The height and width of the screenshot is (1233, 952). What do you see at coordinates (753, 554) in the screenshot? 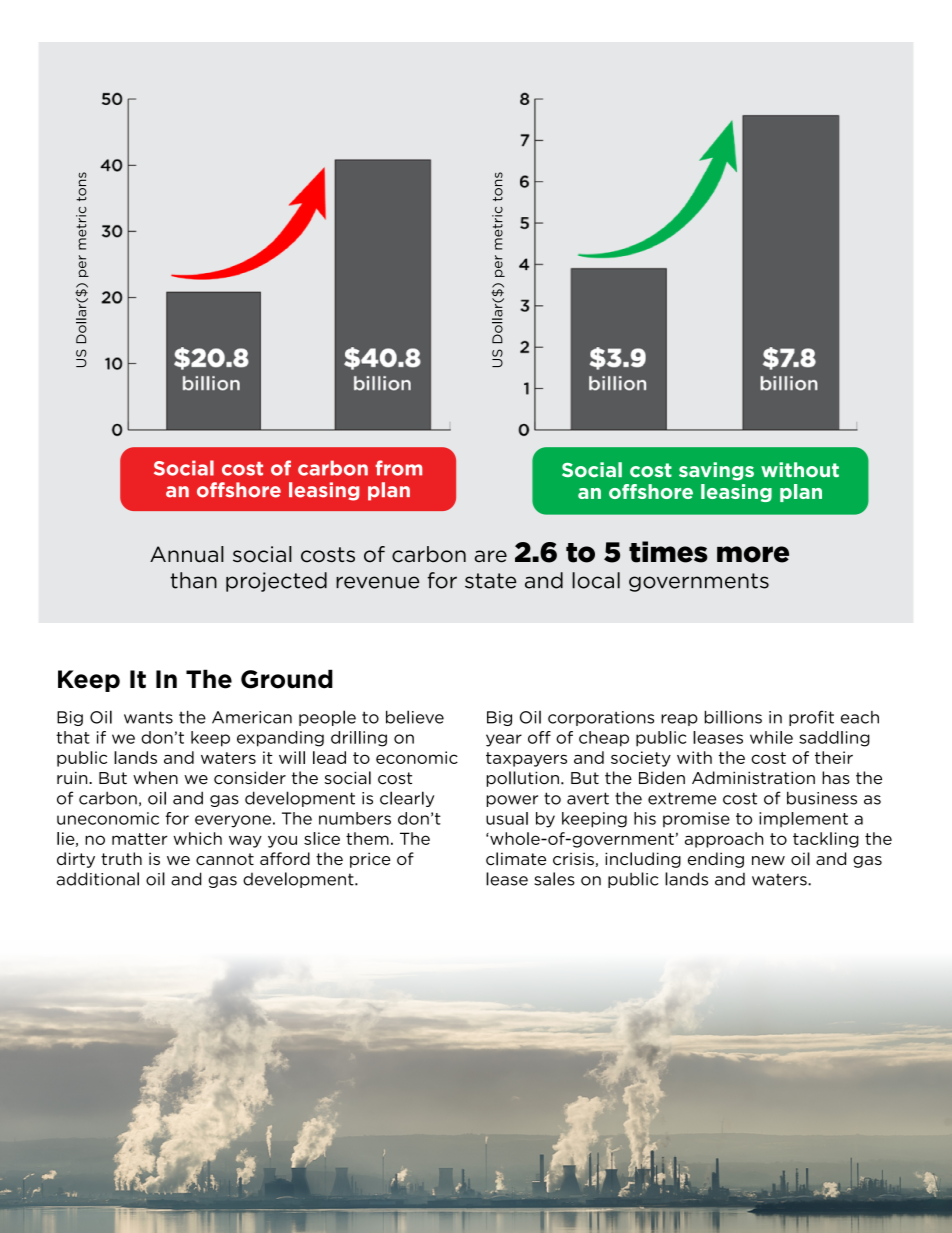
I see `more` at bounding box center [753, 554].
